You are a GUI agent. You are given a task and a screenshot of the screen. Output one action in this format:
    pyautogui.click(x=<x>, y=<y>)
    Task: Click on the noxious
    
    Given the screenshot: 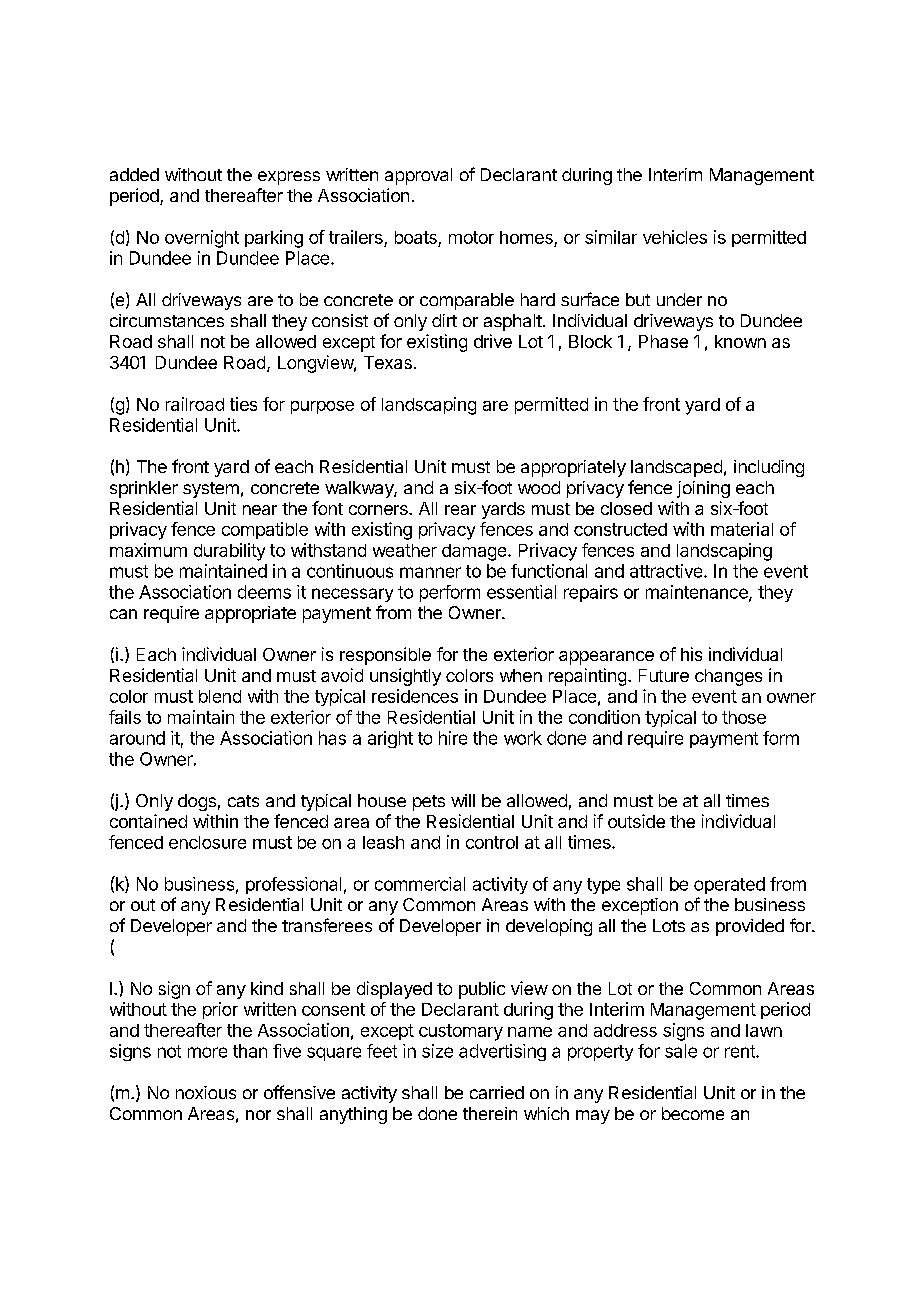 What is the action you would take?
    pyautogui.click(x=206, y=1092)
